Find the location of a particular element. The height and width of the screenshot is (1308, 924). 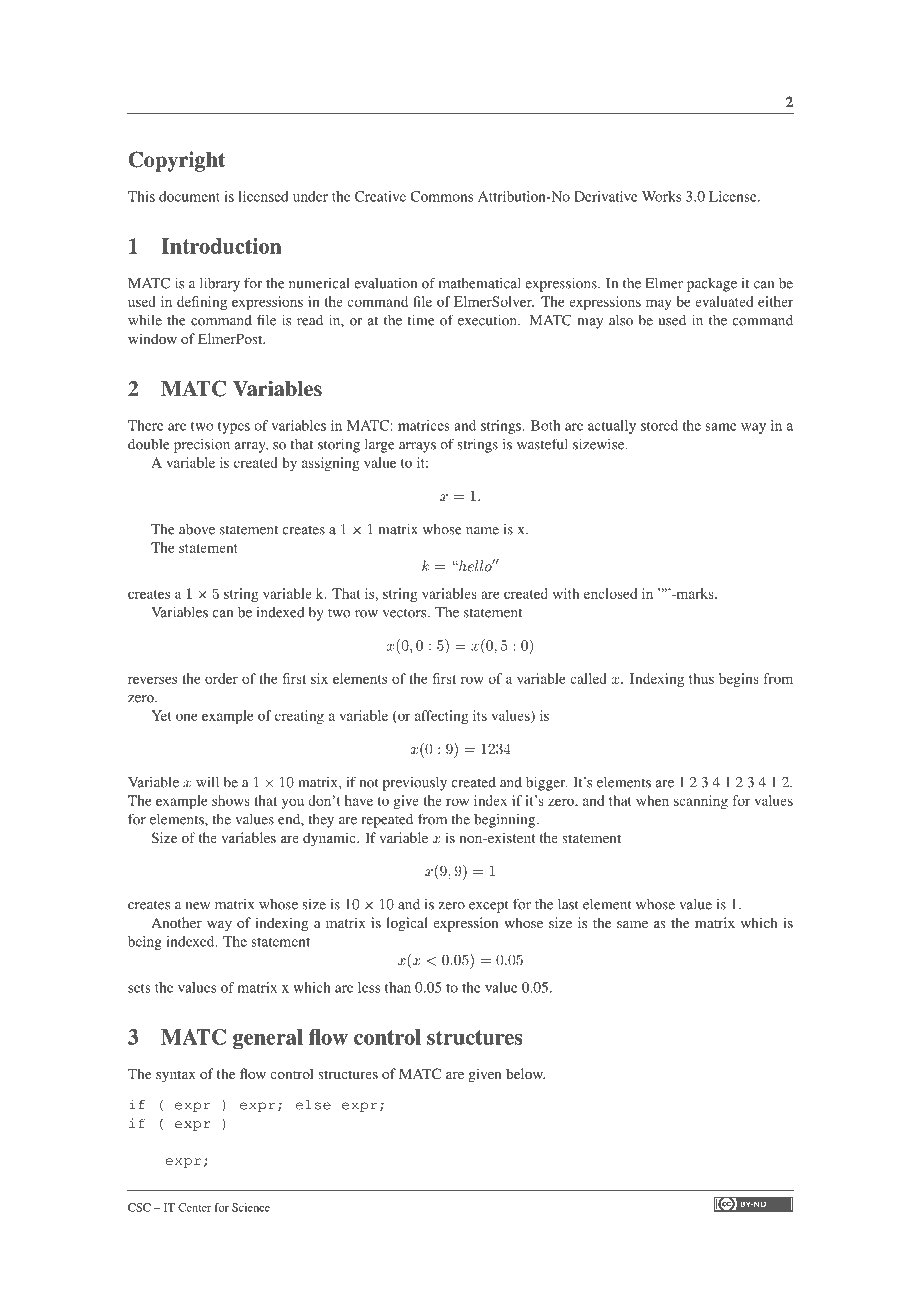

last is located at coordinates (568, 904).
